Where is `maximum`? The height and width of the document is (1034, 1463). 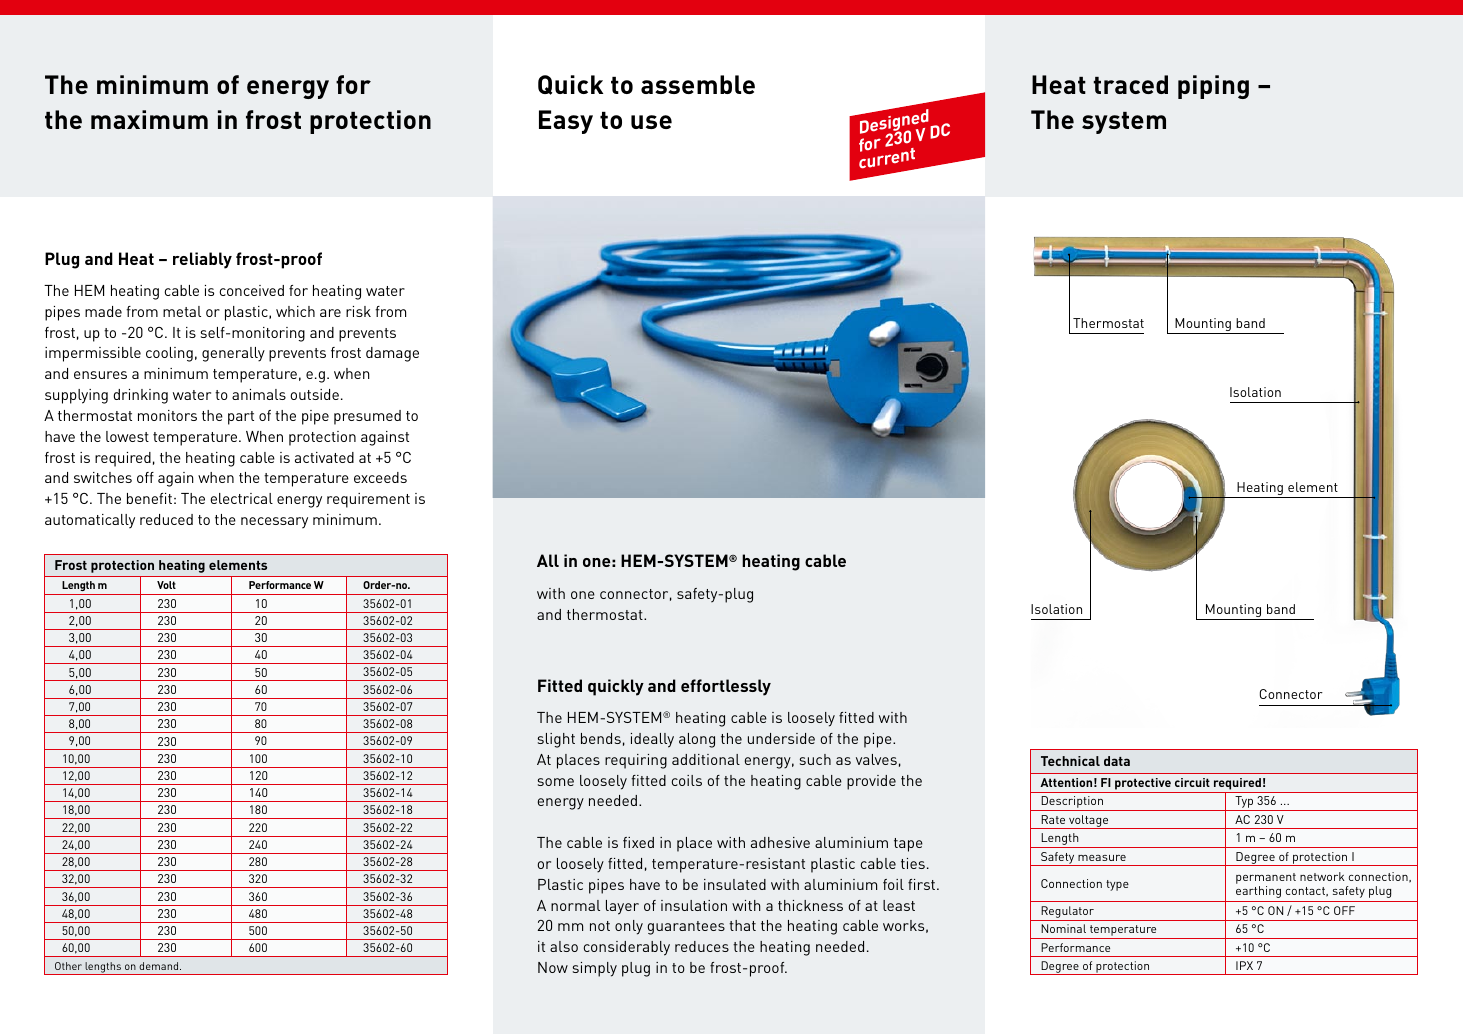 maximum is located at coordinates (149, 119).
